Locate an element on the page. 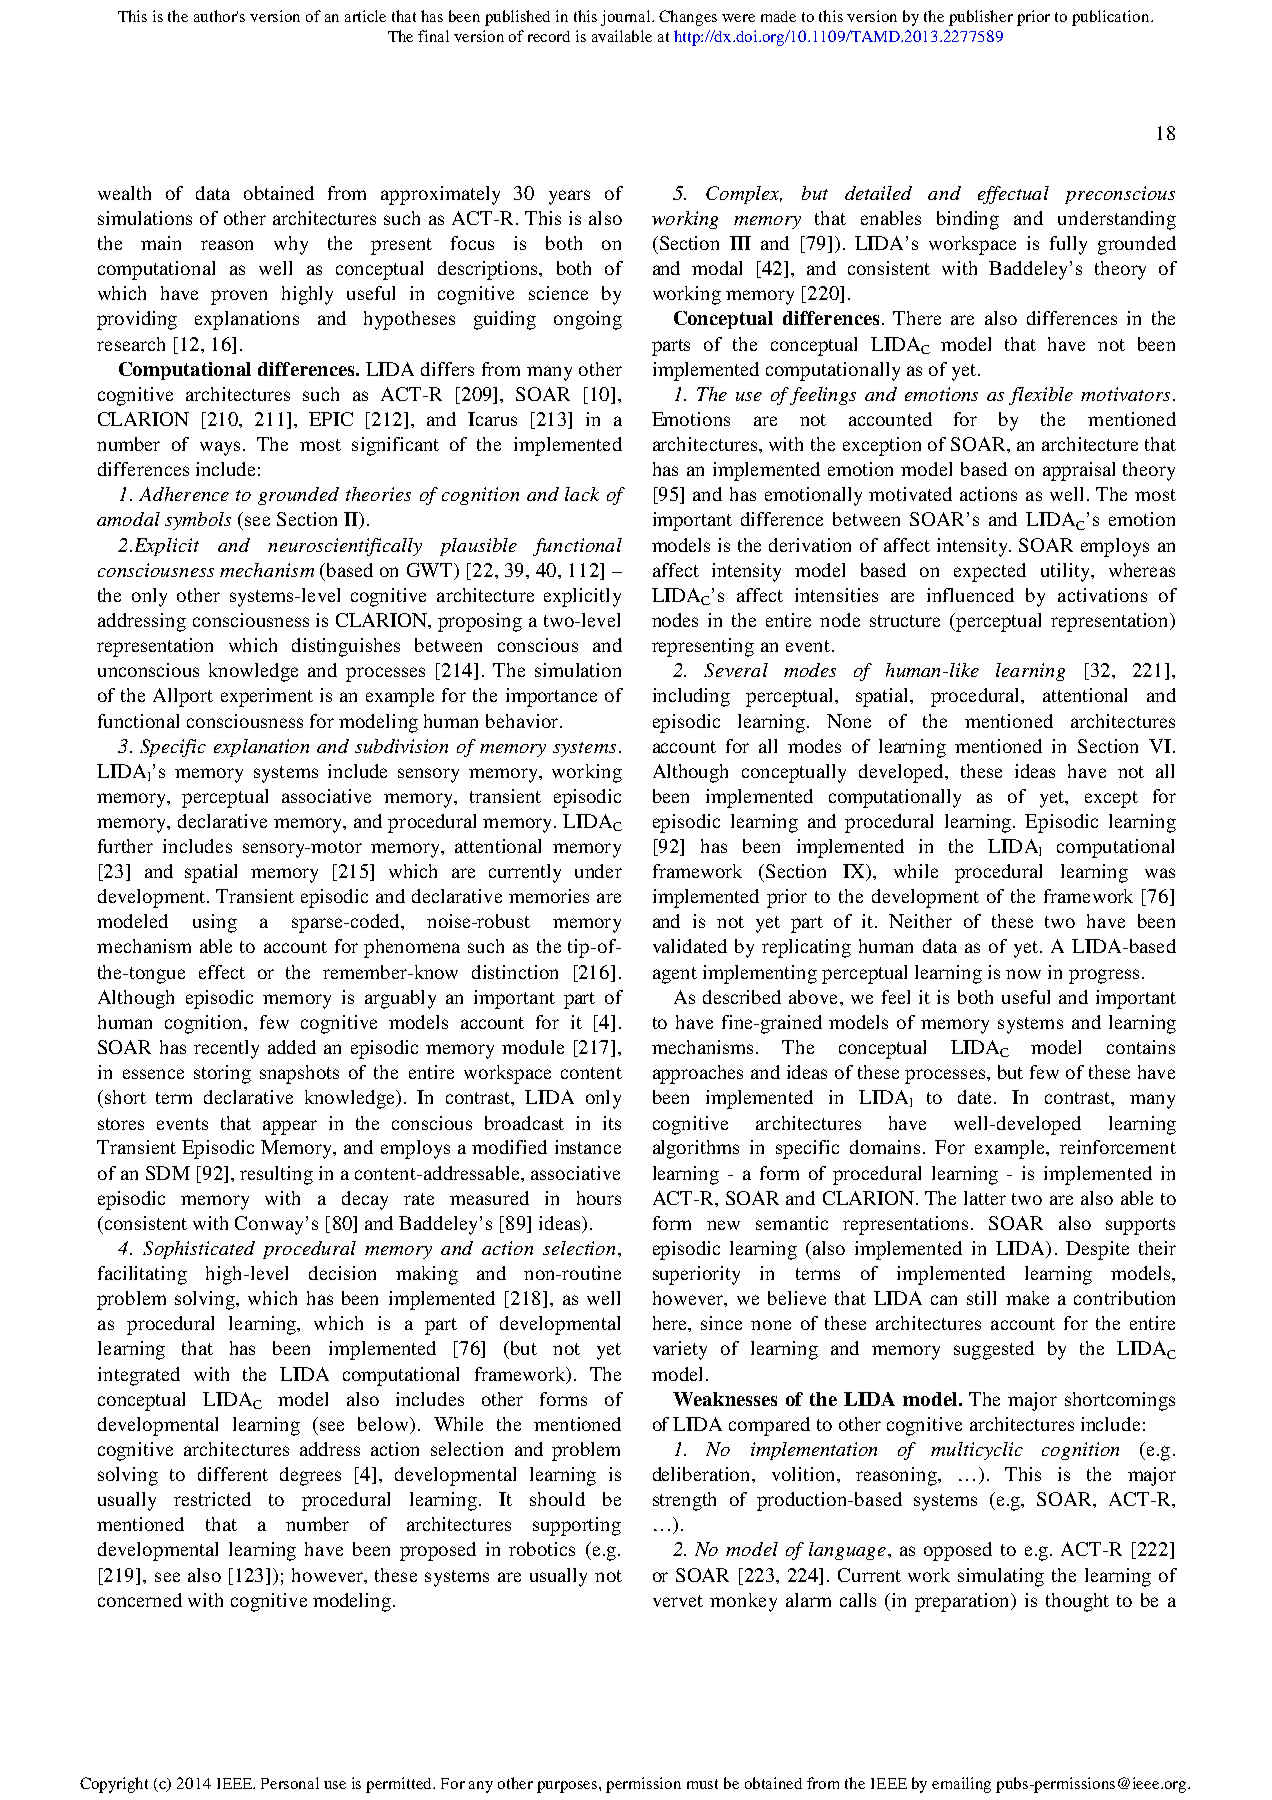  using is located at coordinates (215, 923).
